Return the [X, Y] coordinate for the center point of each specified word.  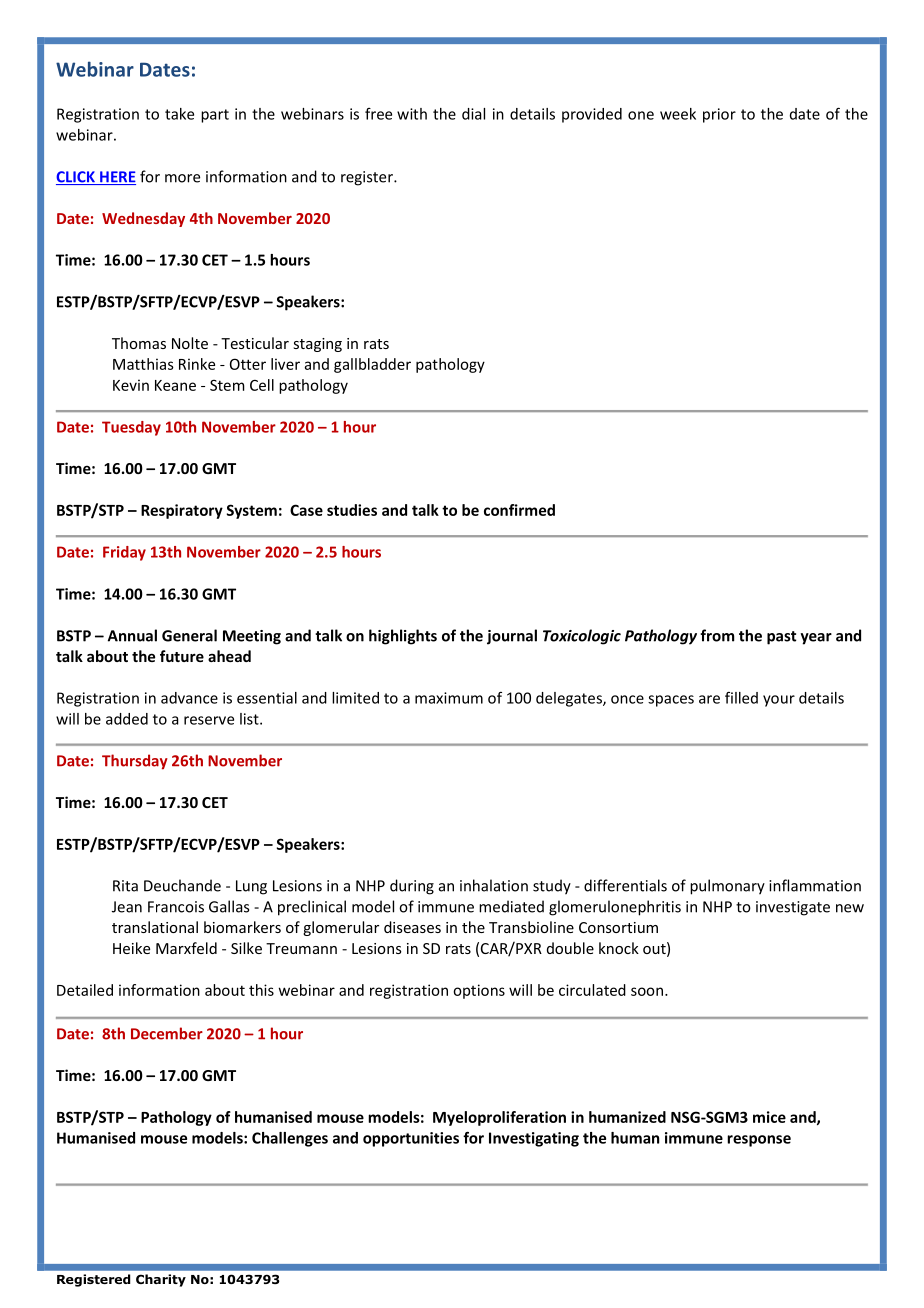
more [182, 178]
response [759, 1141]
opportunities [411, 1139]
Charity [161, 1280]
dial [473, 114]
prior [719, 115]
